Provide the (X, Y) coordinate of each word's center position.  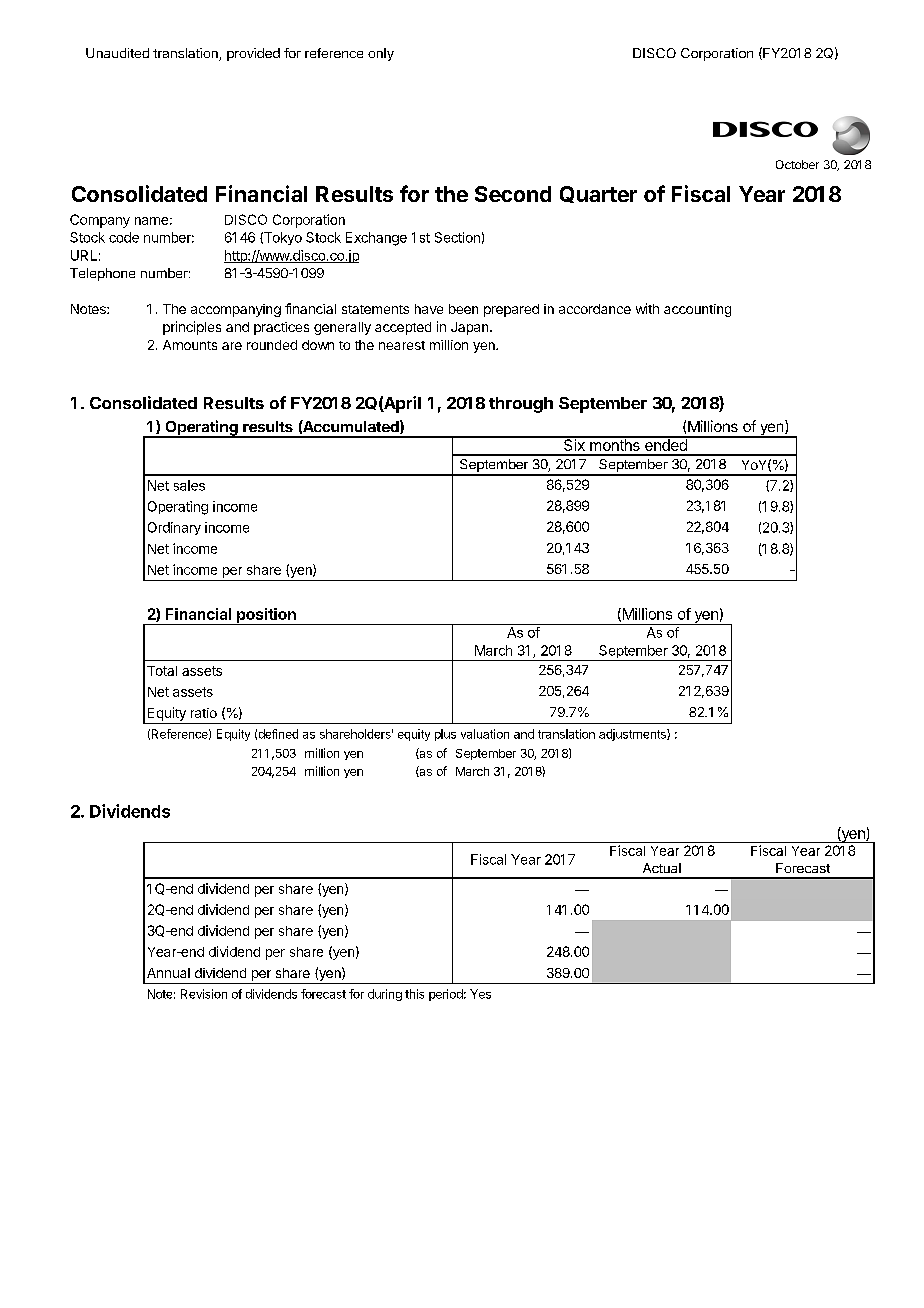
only (381, 54)
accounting (697, 310)
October (797, 164)
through (521, 405)
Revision (204, 994)
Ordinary (174, 528)
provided (253, 54)
